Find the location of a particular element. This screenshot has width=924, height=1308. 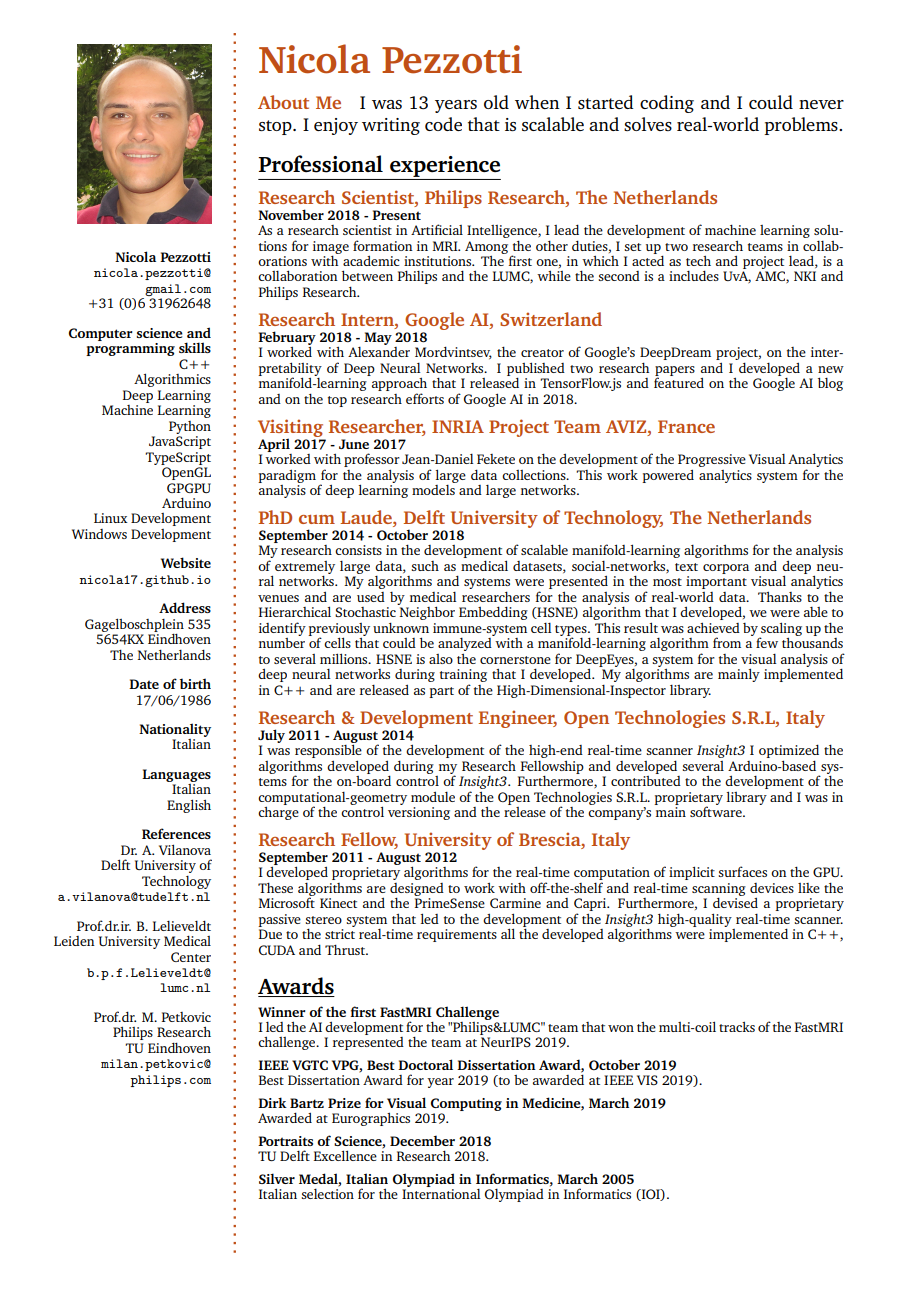

Silver is located at coordinates (277, 1178).
